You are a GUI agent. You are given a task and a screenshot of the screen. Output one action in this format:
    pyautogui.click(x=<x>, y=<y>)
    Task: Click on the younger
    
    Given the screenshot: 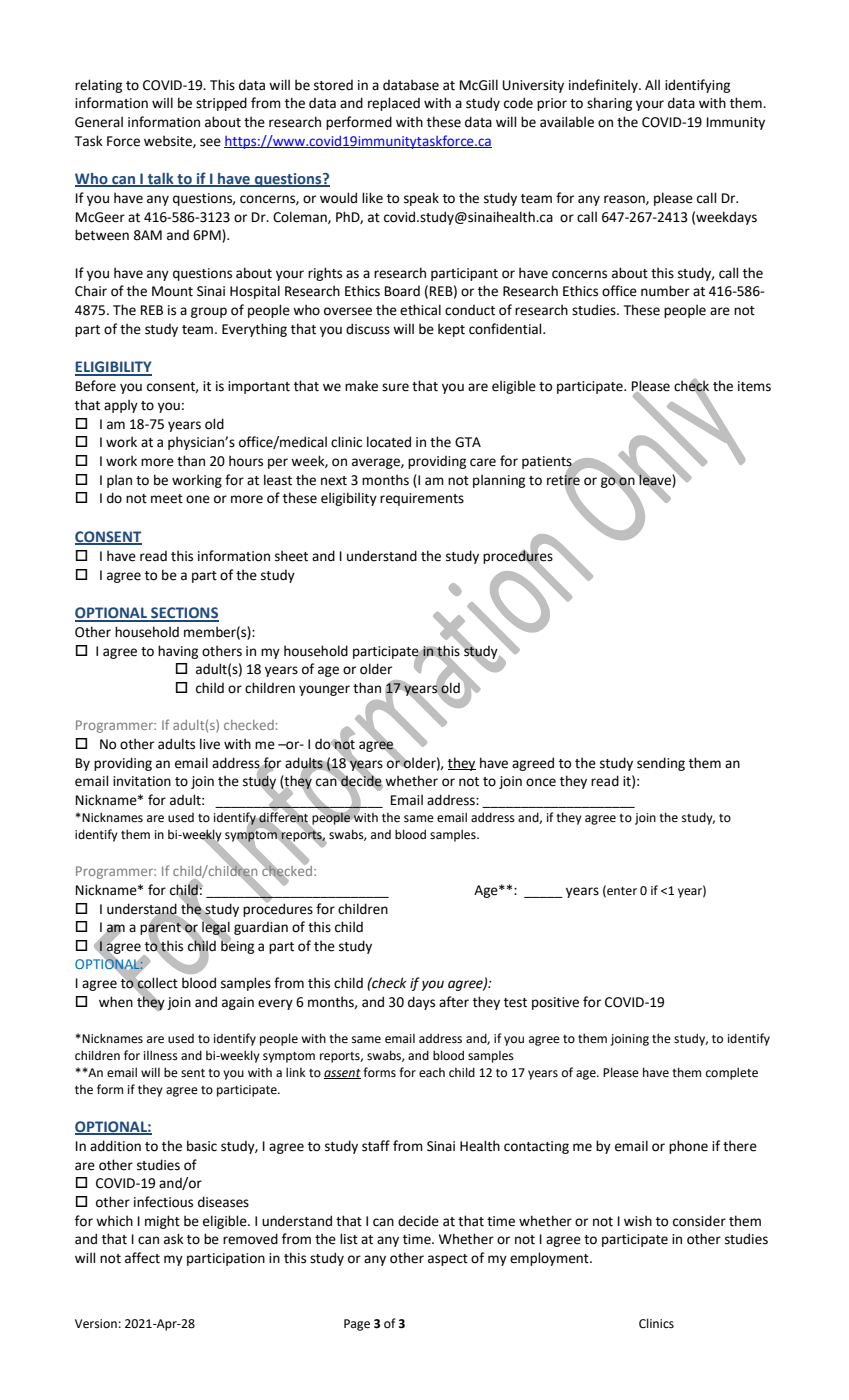 What is the action you would take?
    pyautogui.click(x=324, y=690)
